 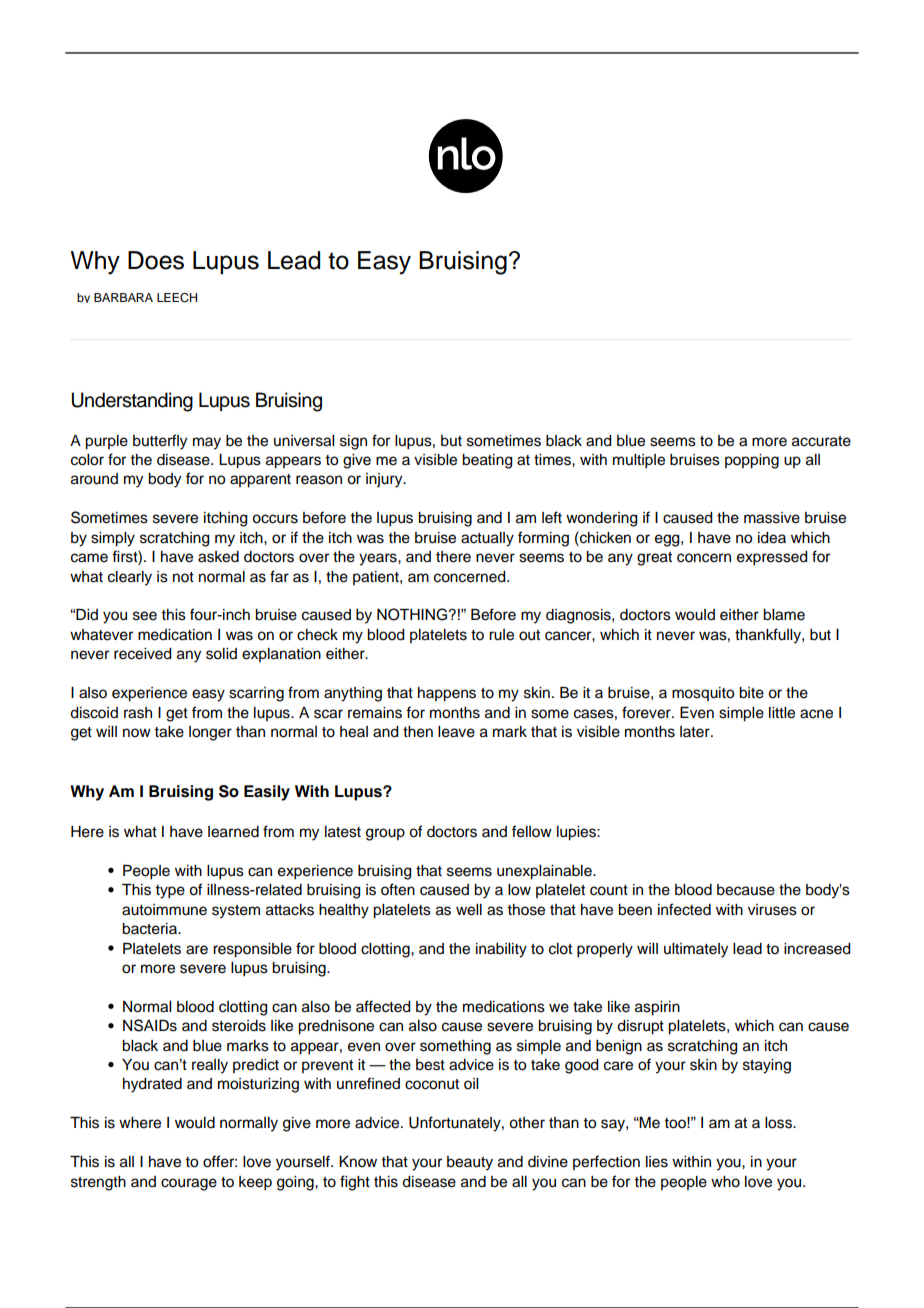 I want to click on accurate, so click(x=821, y=441).
